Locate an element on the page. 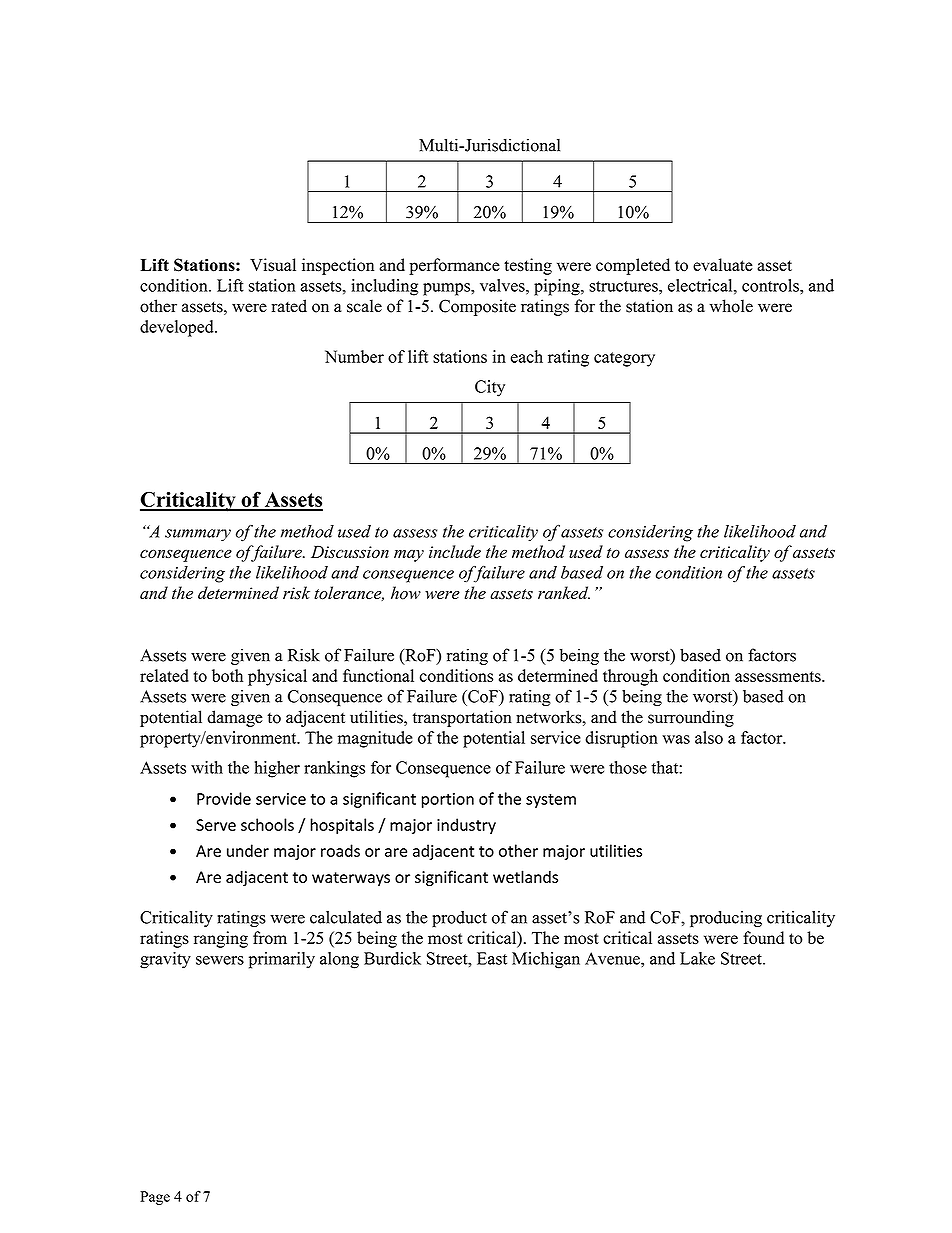 This image has width=952, height=1233. Visual is located at coordinates (273, 265).
